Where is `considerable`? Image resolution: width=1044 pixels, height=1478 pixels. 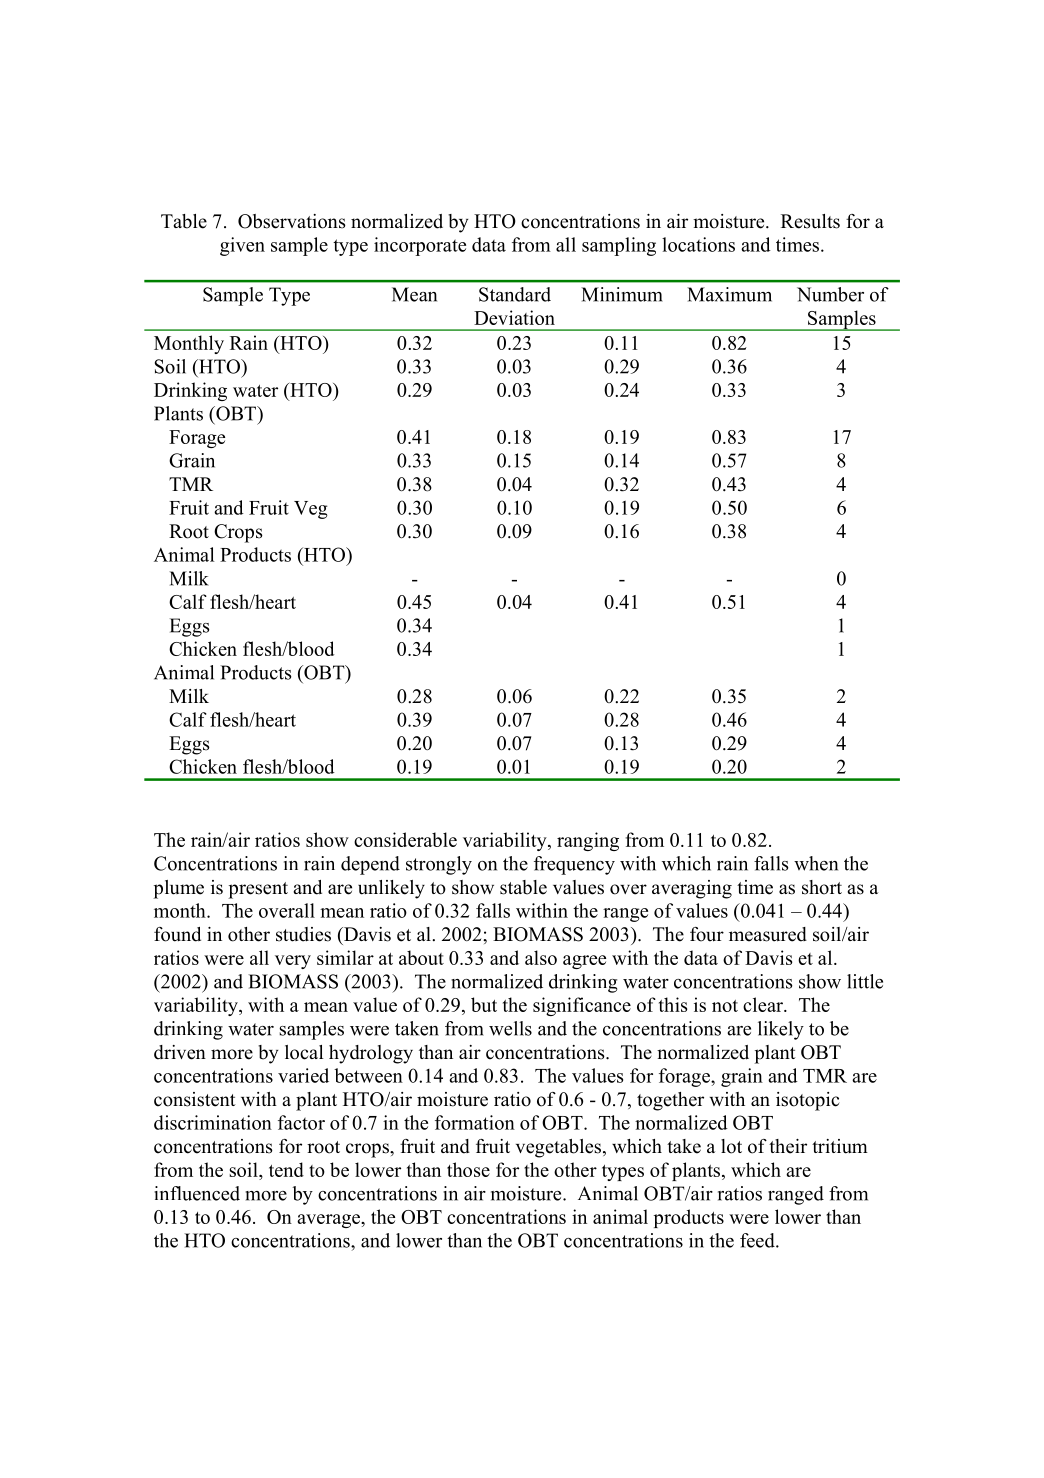
considerable is located at coordinates (405, 839).
